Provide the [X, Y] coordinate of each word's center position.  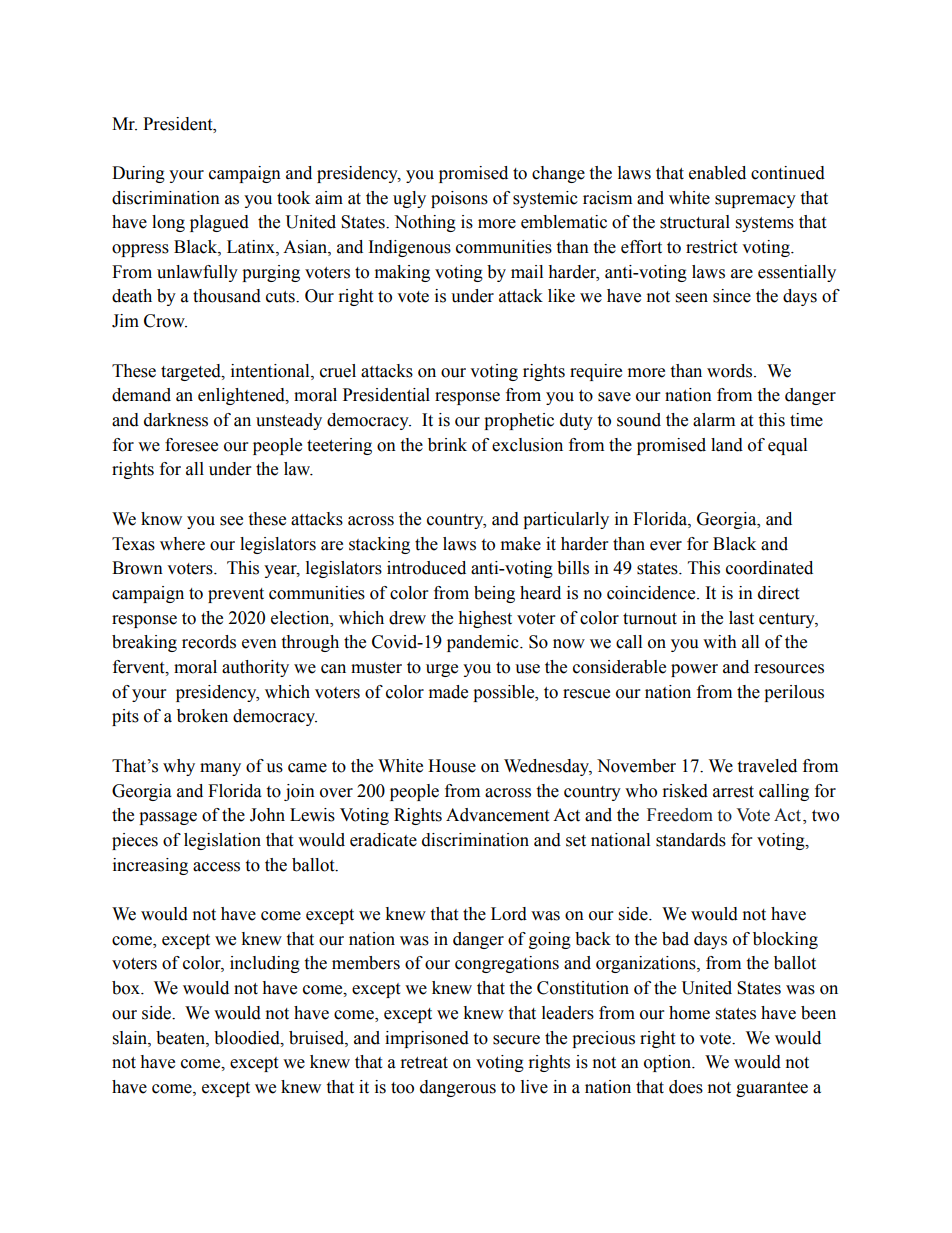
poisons [459, 199]
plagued [219, 223]
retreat [424, 1063]
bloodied [248, 1038]
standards [691, 840]
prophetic [519, 421]
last [741, 618]
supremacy [755, 201]
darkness [176, 420]
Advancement [497, 815]
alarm [714, 420]
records [209, 642]
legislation [222, 841]
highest [485, 619]
